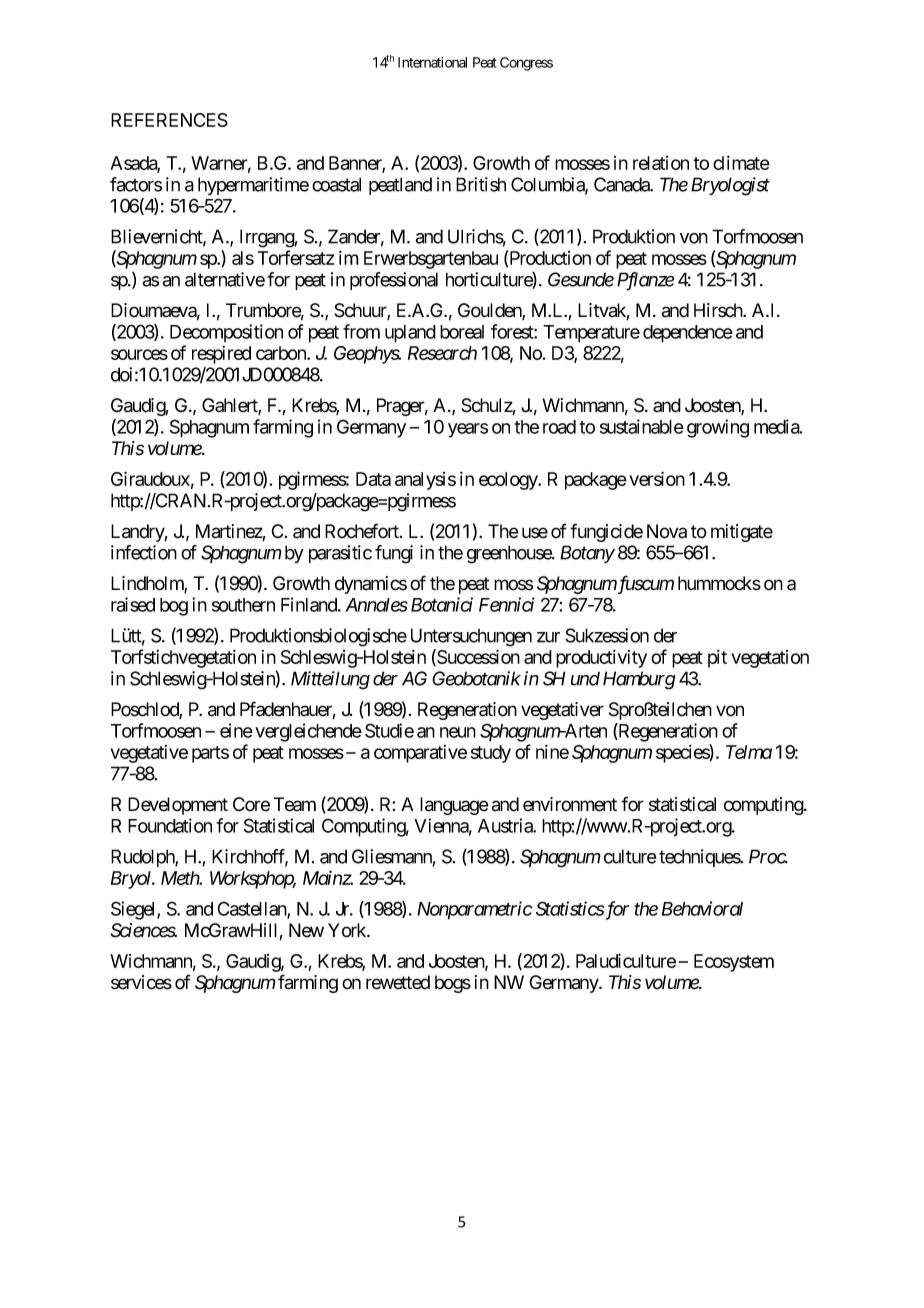 Image resolution: width=924 pixels, height=1308 pixels. Describe the element at coordinates (394, 281) in the page. I see `professional` at that location.
